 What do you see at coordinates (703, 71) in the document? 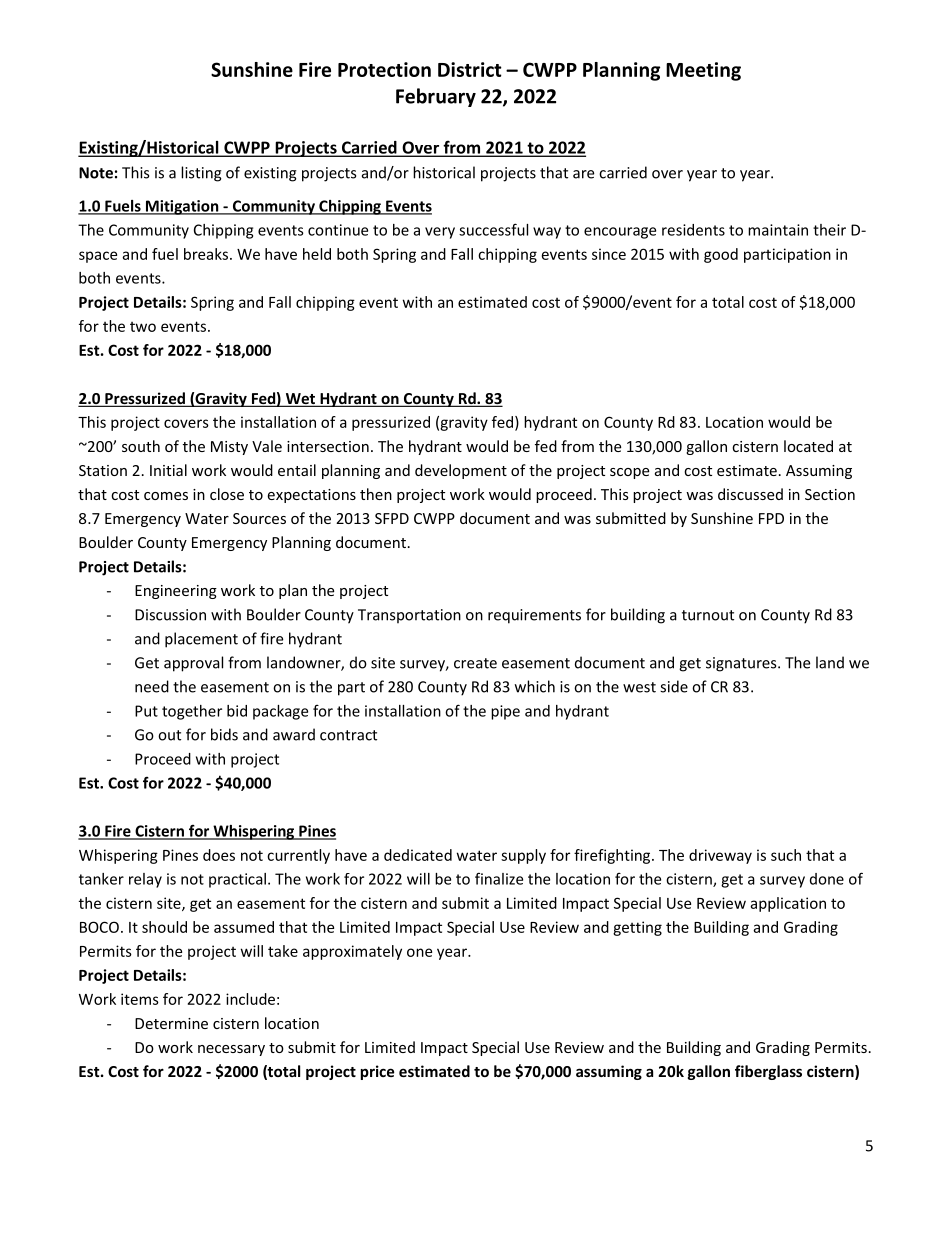
I see `Meeting` at bounding box center [703, 71].
